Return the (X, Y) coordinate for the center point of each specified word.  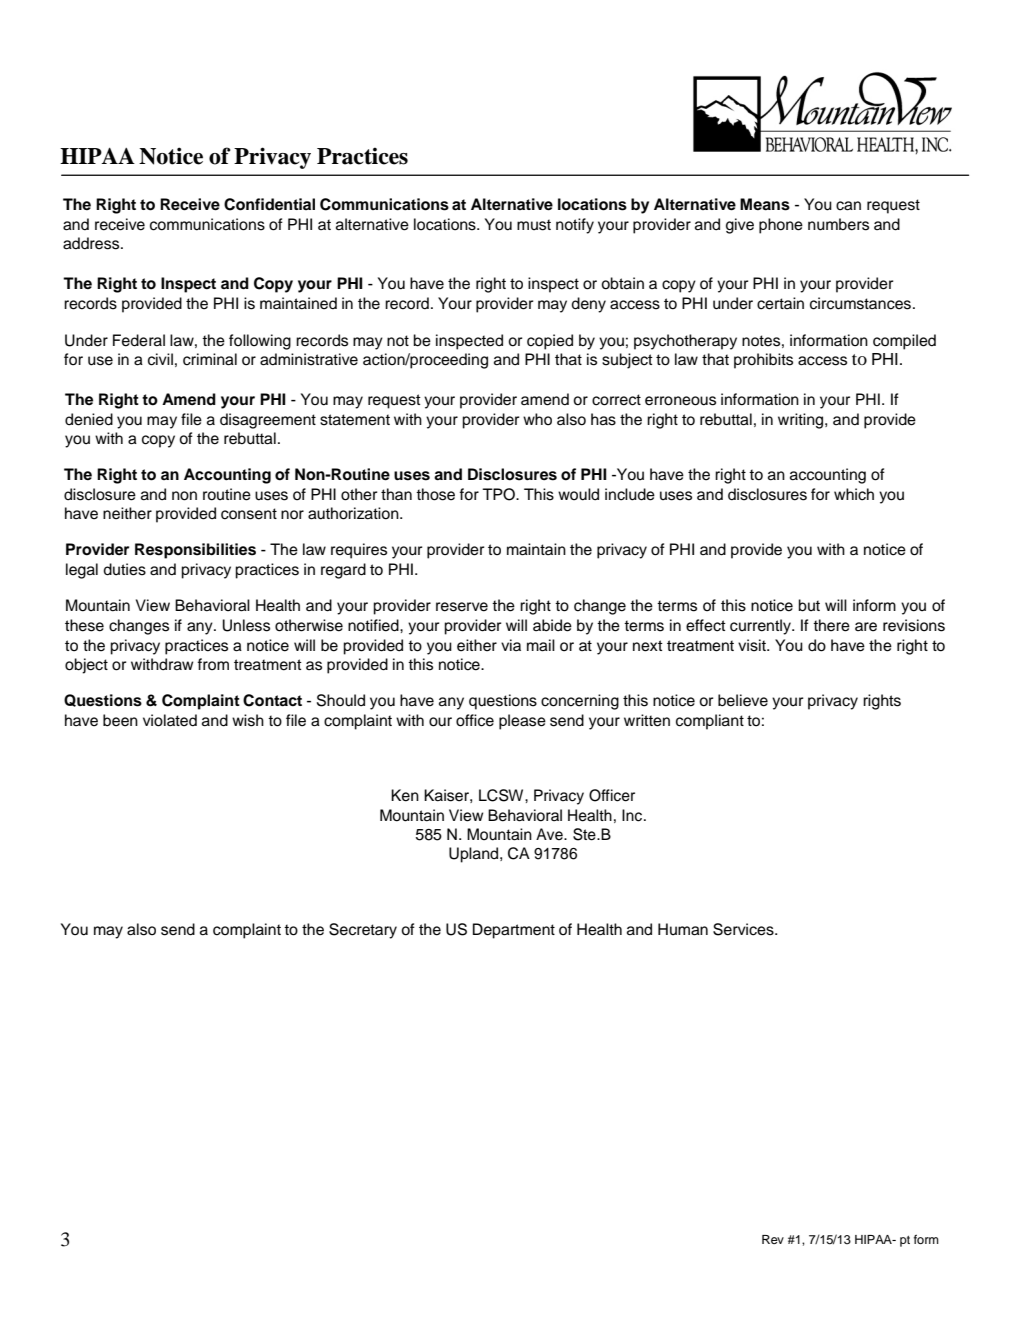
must (534, 225)
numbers (838, 224)
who (537, 419)
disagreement (268, 421)
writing (802, 421)
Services (744, 929)
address (92, 243)
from (213, 664)
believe (743, 700)
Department (514, 931)
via (511, 645)
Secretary (363, 931)
